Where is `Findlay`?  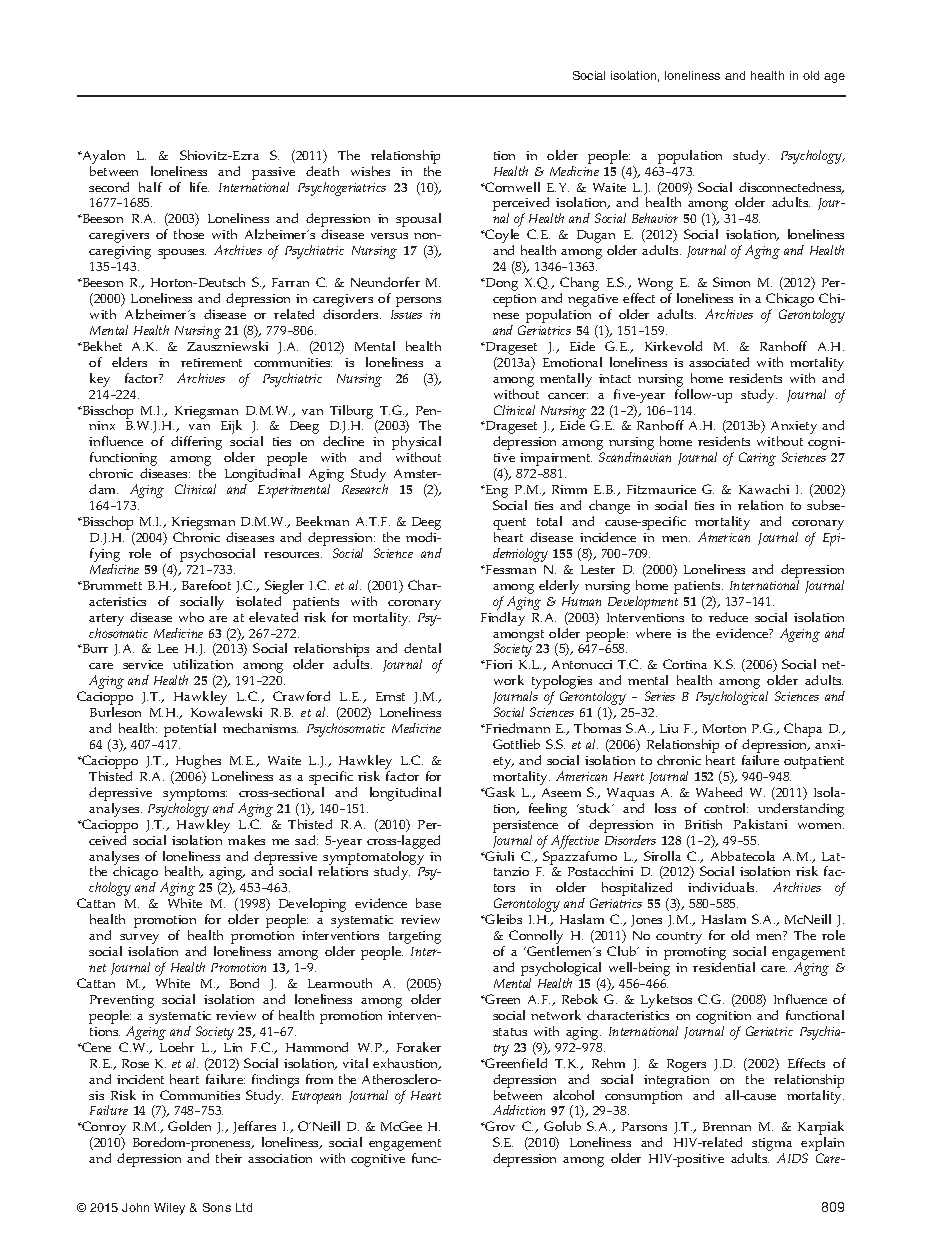
Findlay is located at coordinates (503, 619).
